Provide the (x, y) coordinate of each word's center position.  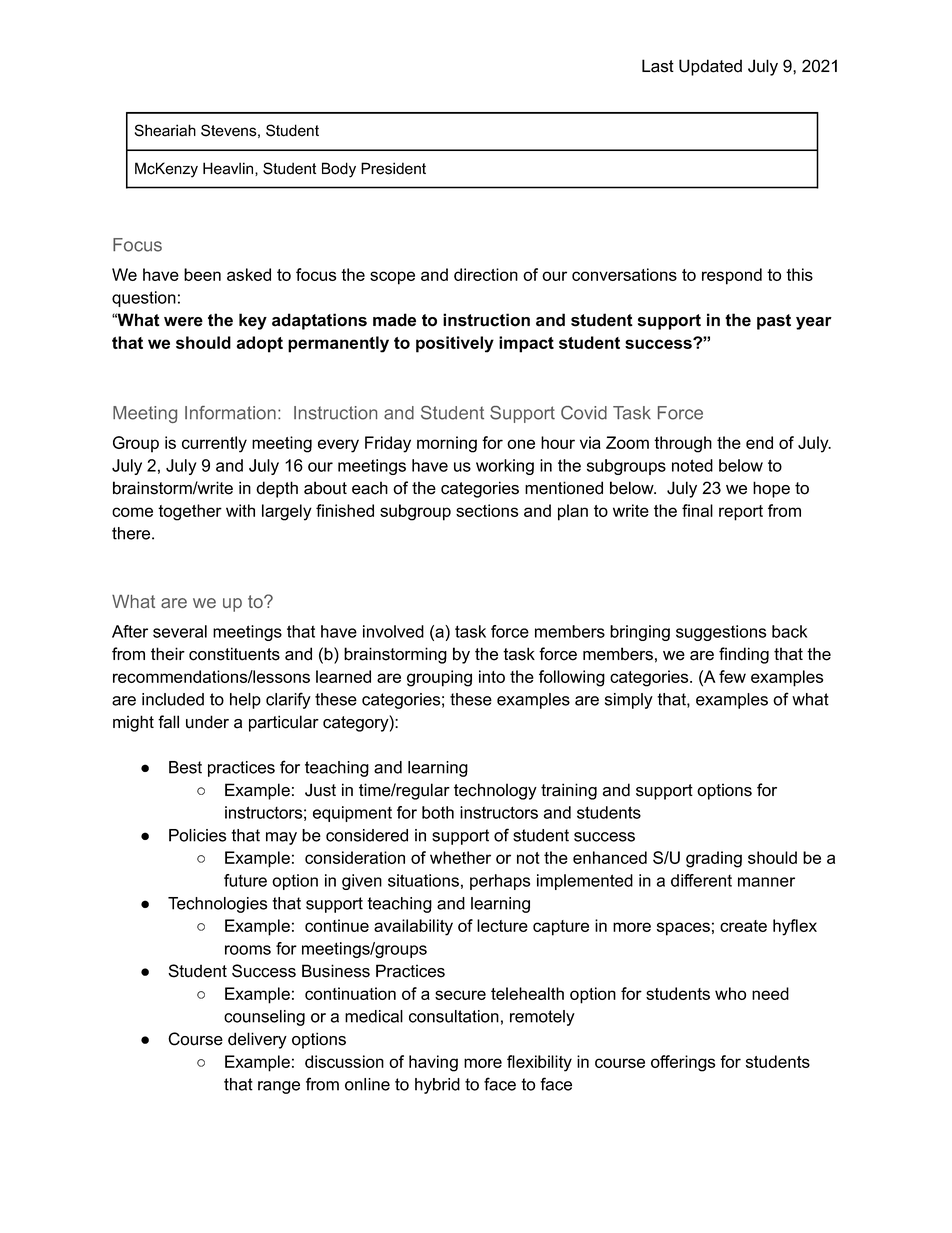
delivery (257, 1040)
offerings (683, 1063)
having (433, 1063)
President (393, 168)
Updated (710, 67)
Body (339, 170)
